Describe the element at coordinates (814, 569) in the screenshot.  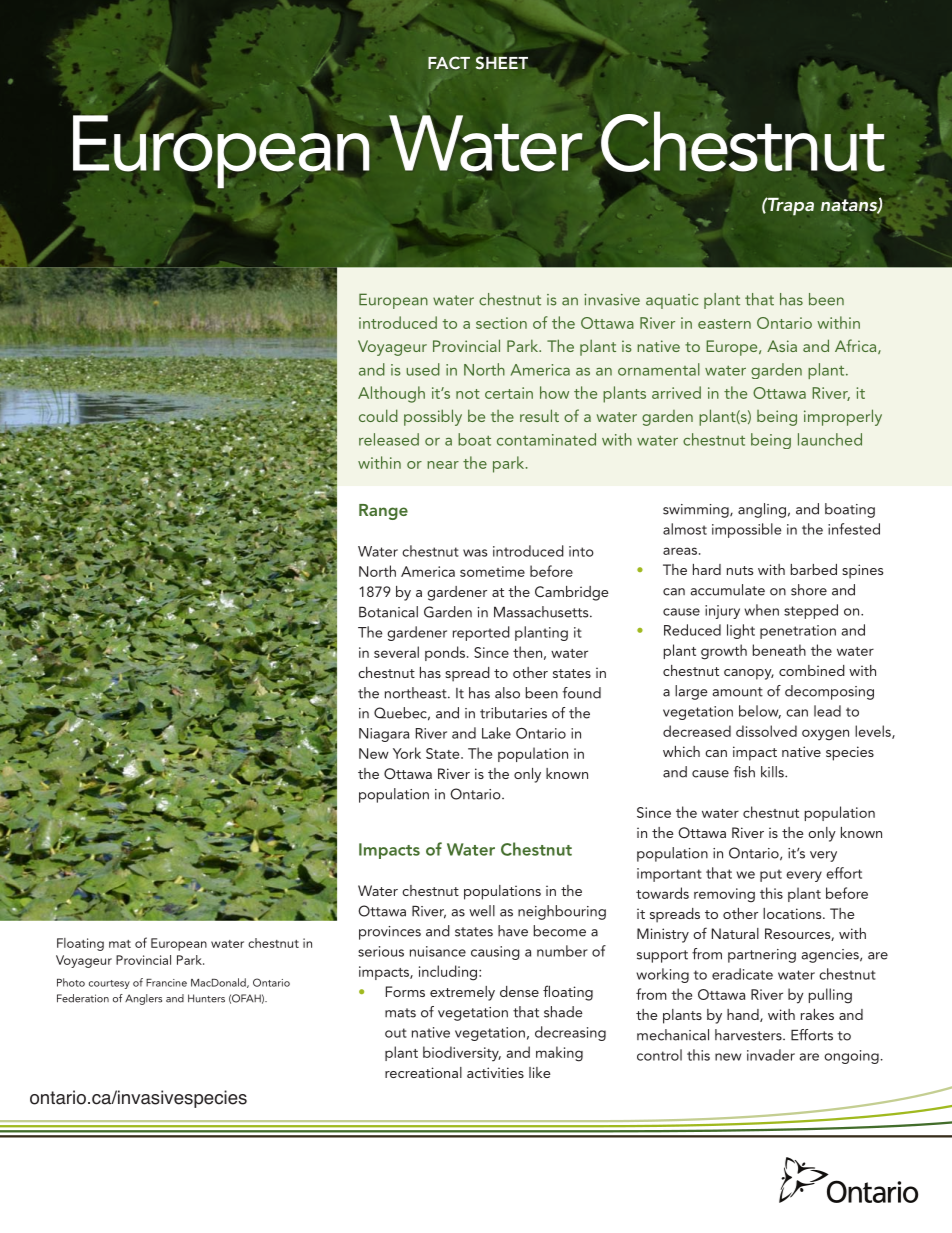
I see `barbed` at that location.
